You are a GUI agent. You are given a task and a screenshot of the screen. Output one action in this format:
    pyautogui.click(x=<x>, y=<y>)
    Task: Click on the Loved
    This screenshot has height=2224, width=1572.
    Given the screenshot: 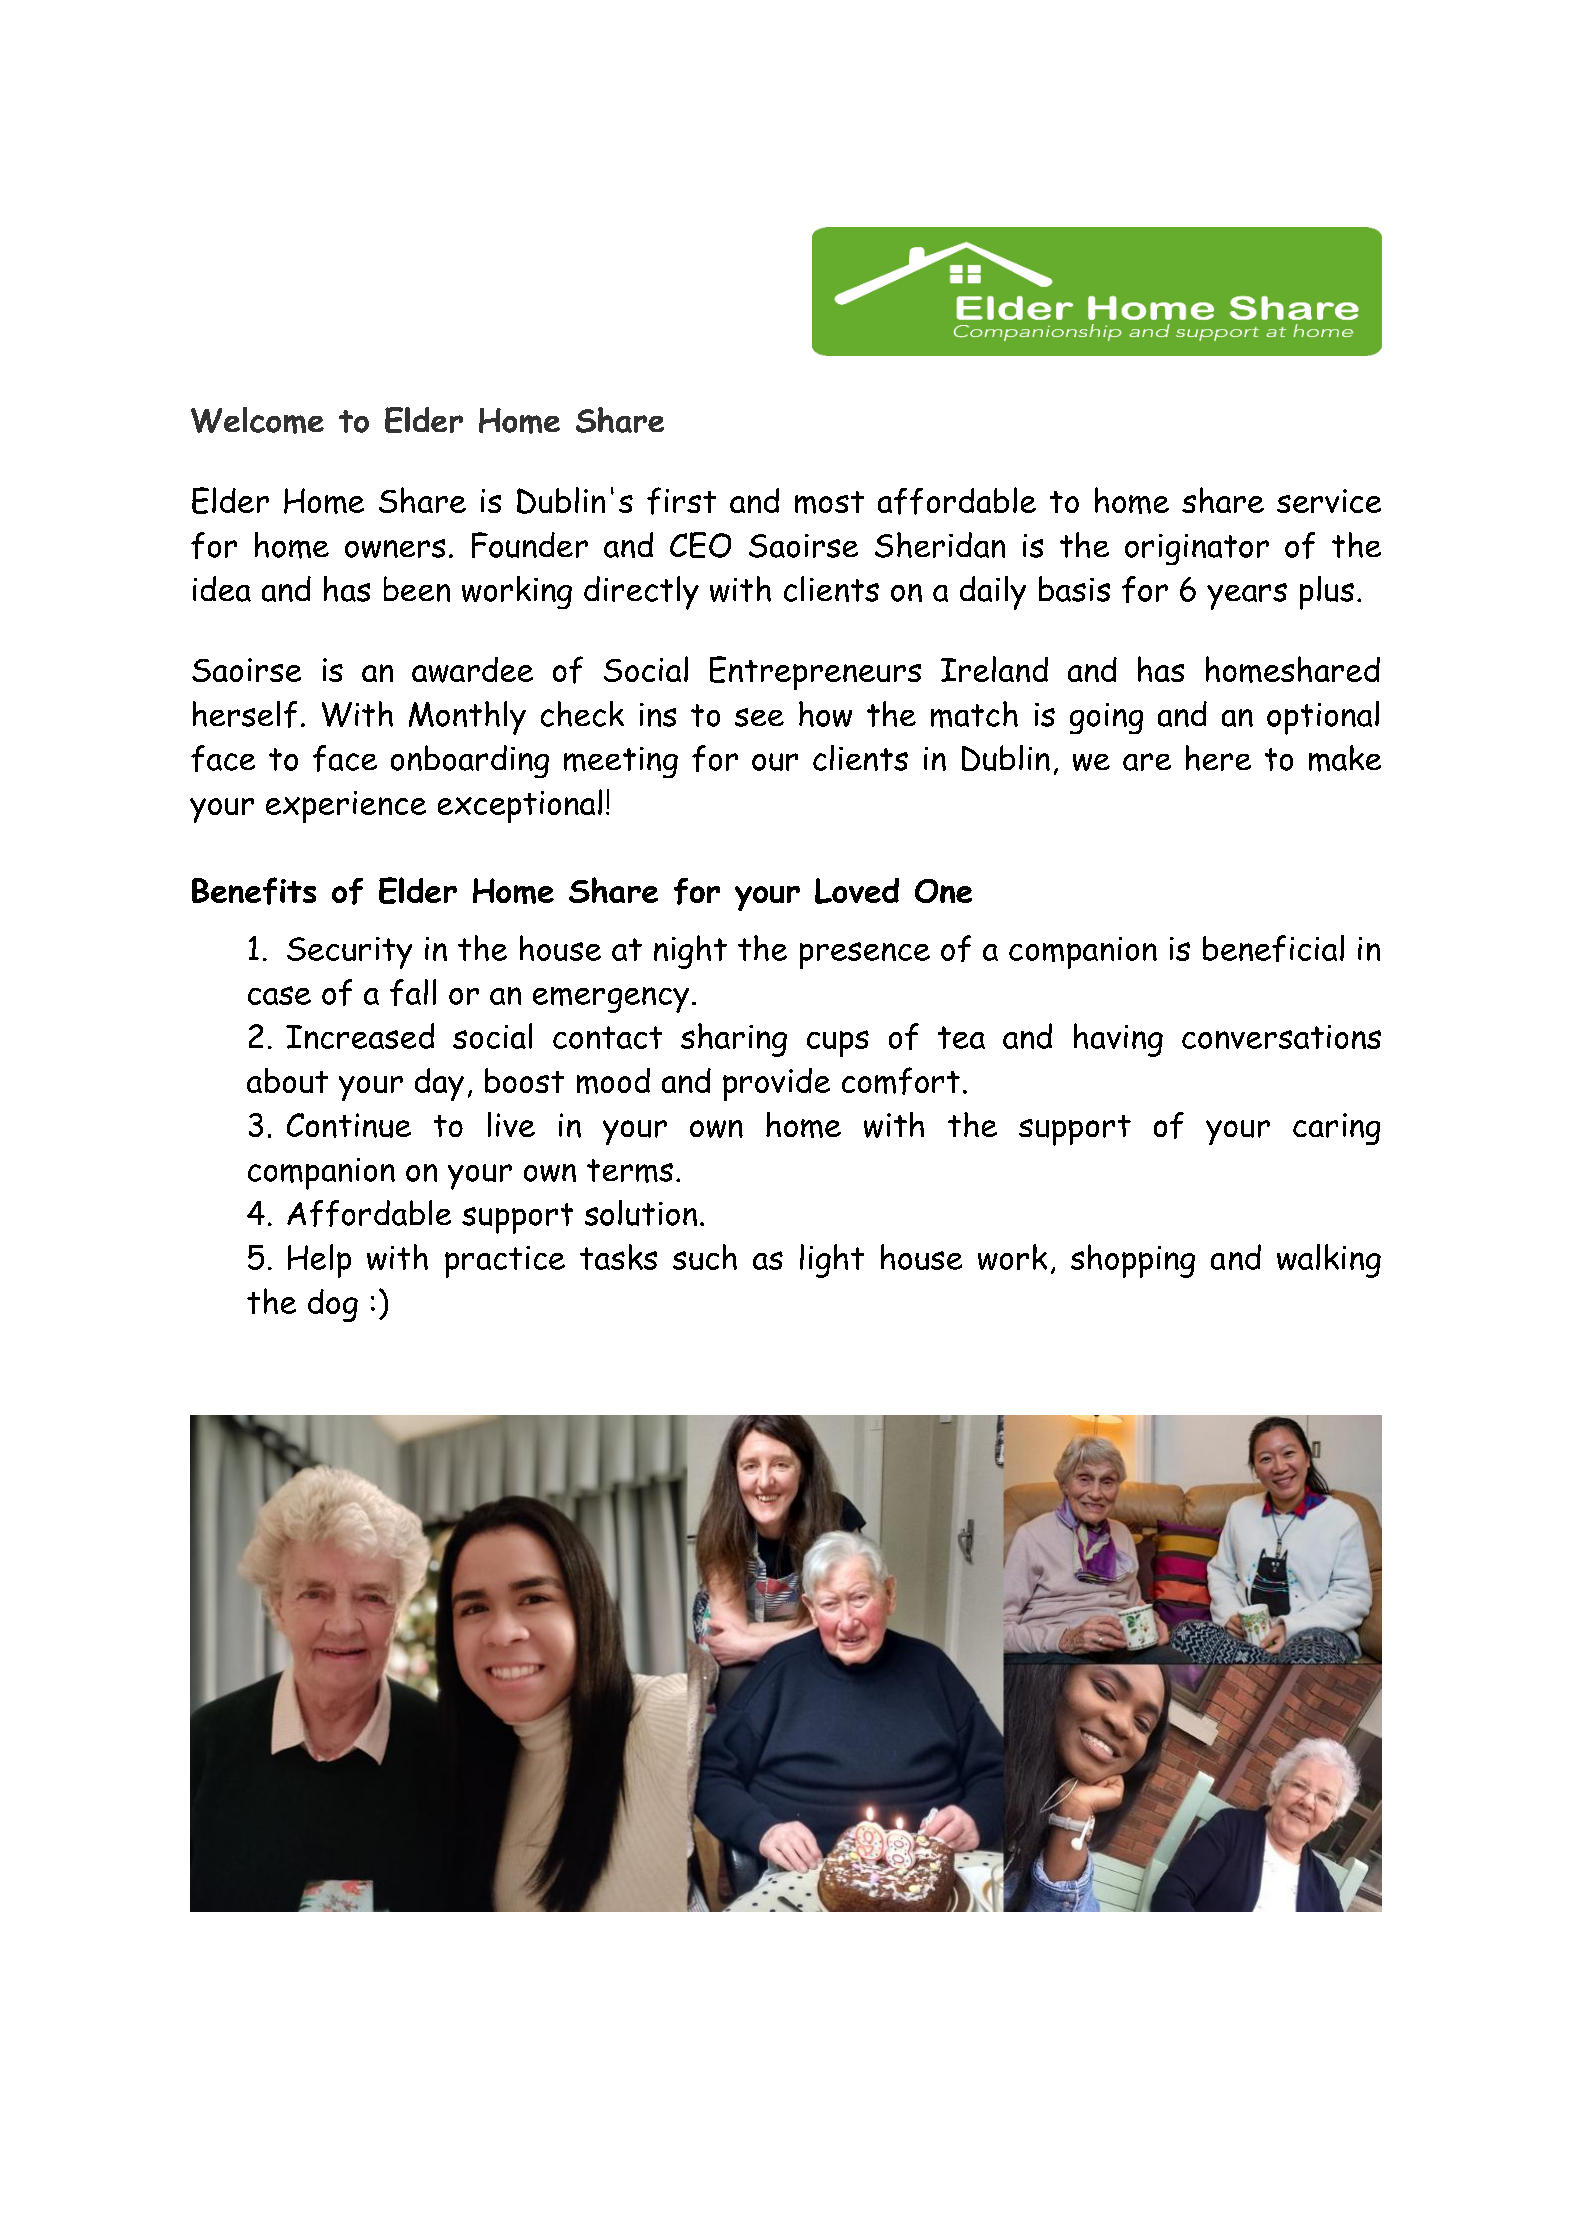 What is the action you would take?
    pyautogui.click(x=857, y=891)
